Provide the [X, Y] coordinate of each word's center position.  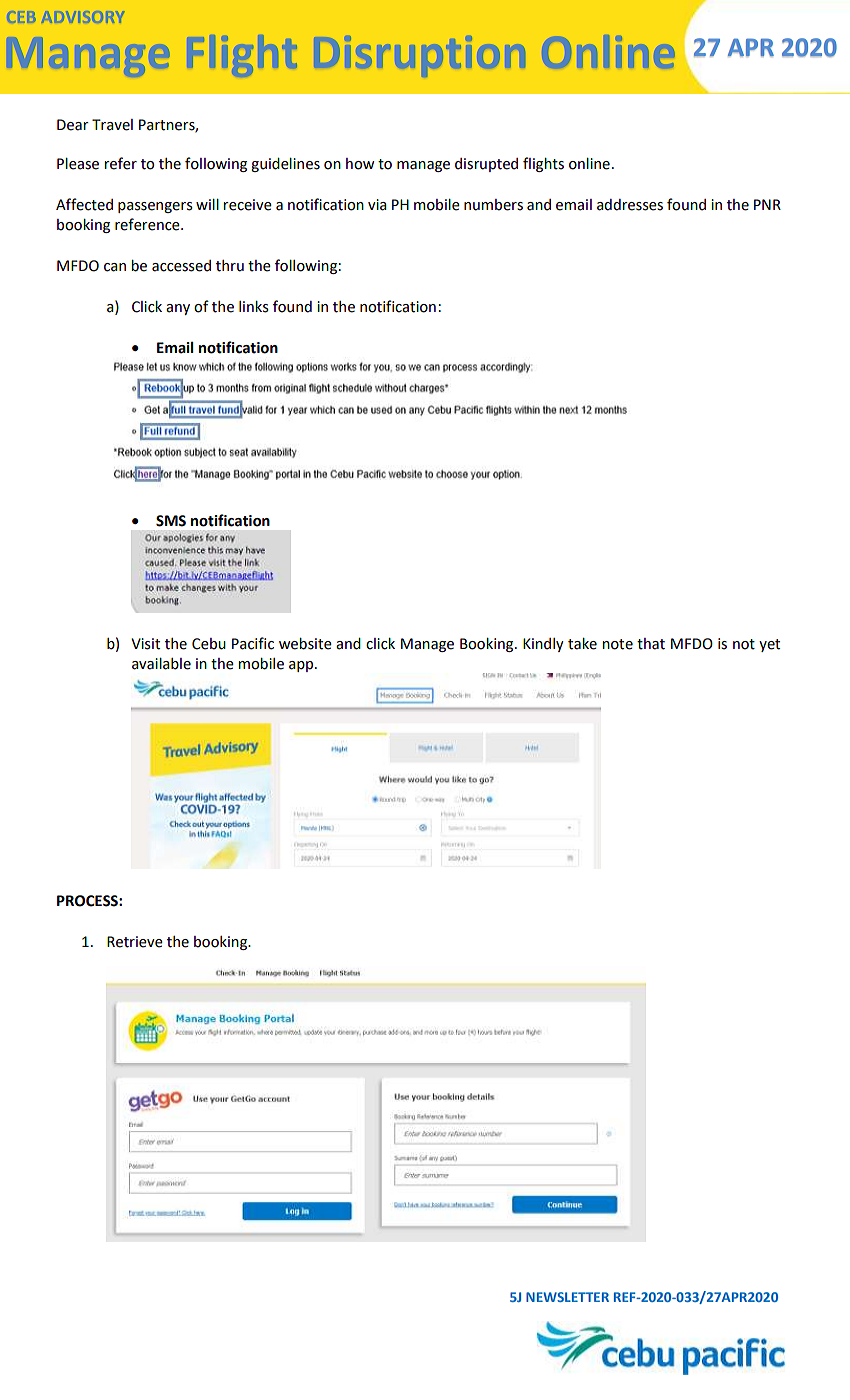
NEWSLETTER [567, 1297]
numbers [493, 205]
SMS [171, 521]
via [377, 205]
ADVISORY [84, 17]
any [178, 309]
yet [769, 645]
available [161, 664]
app [302, 666]
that [651, 644]
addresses [630, 205]
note [617, 644]
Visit [145, 644]
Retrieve [135, 942]
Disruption [422, 56]
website [305, 644]
